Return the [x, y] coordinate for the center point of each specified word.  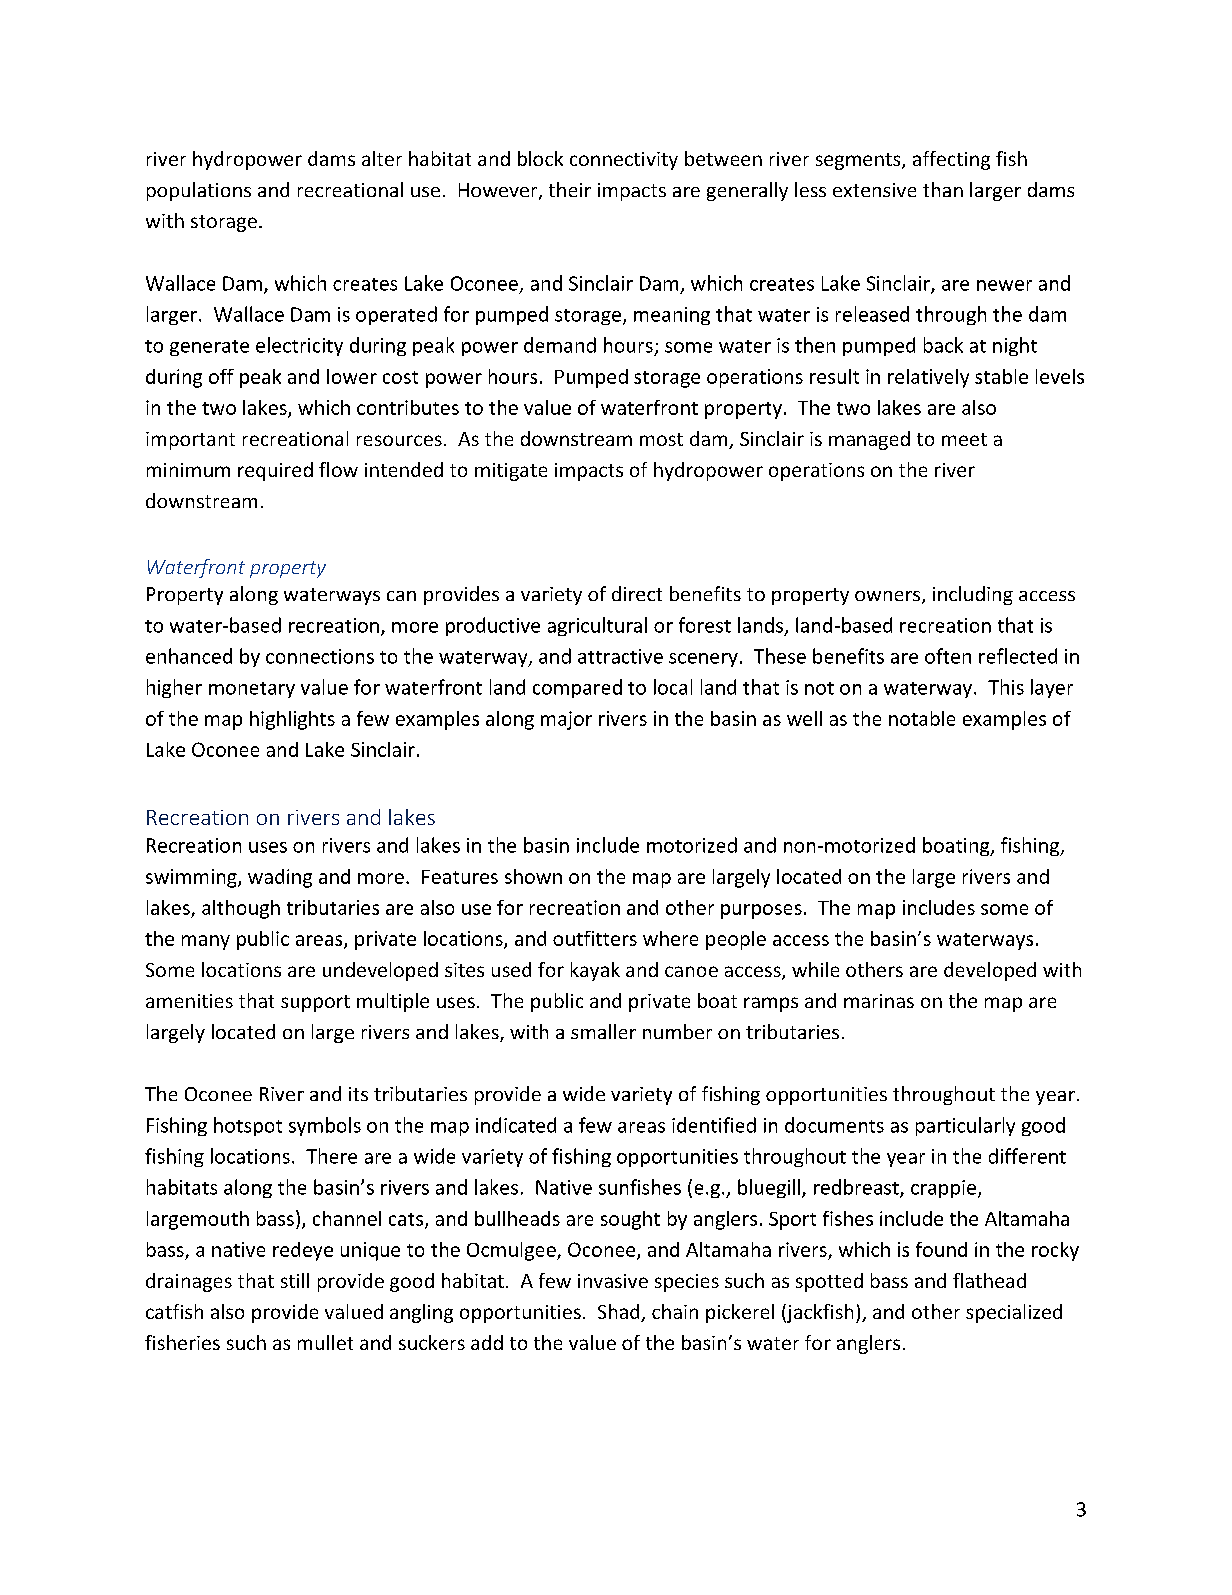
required [275, 471]
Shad [620, 1313]
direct [637, 593]
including [973, 595]
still [295, 1280]
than [943, 189]
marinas [879, 1001]
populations [199, 191]
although [241, 909]
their [570, 189]
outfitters [595, 938]
